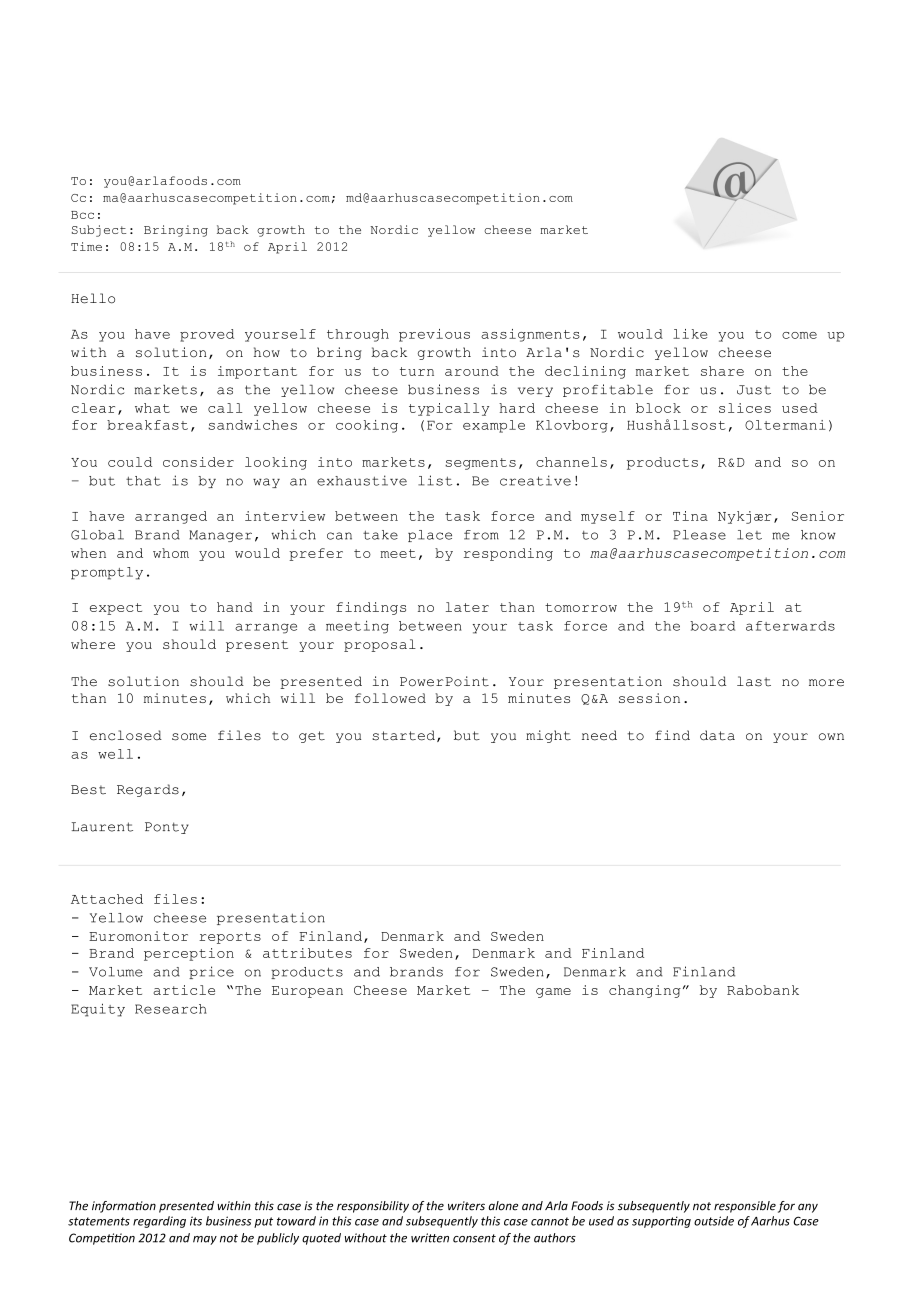  I want to click on game, so click(553, 993).
